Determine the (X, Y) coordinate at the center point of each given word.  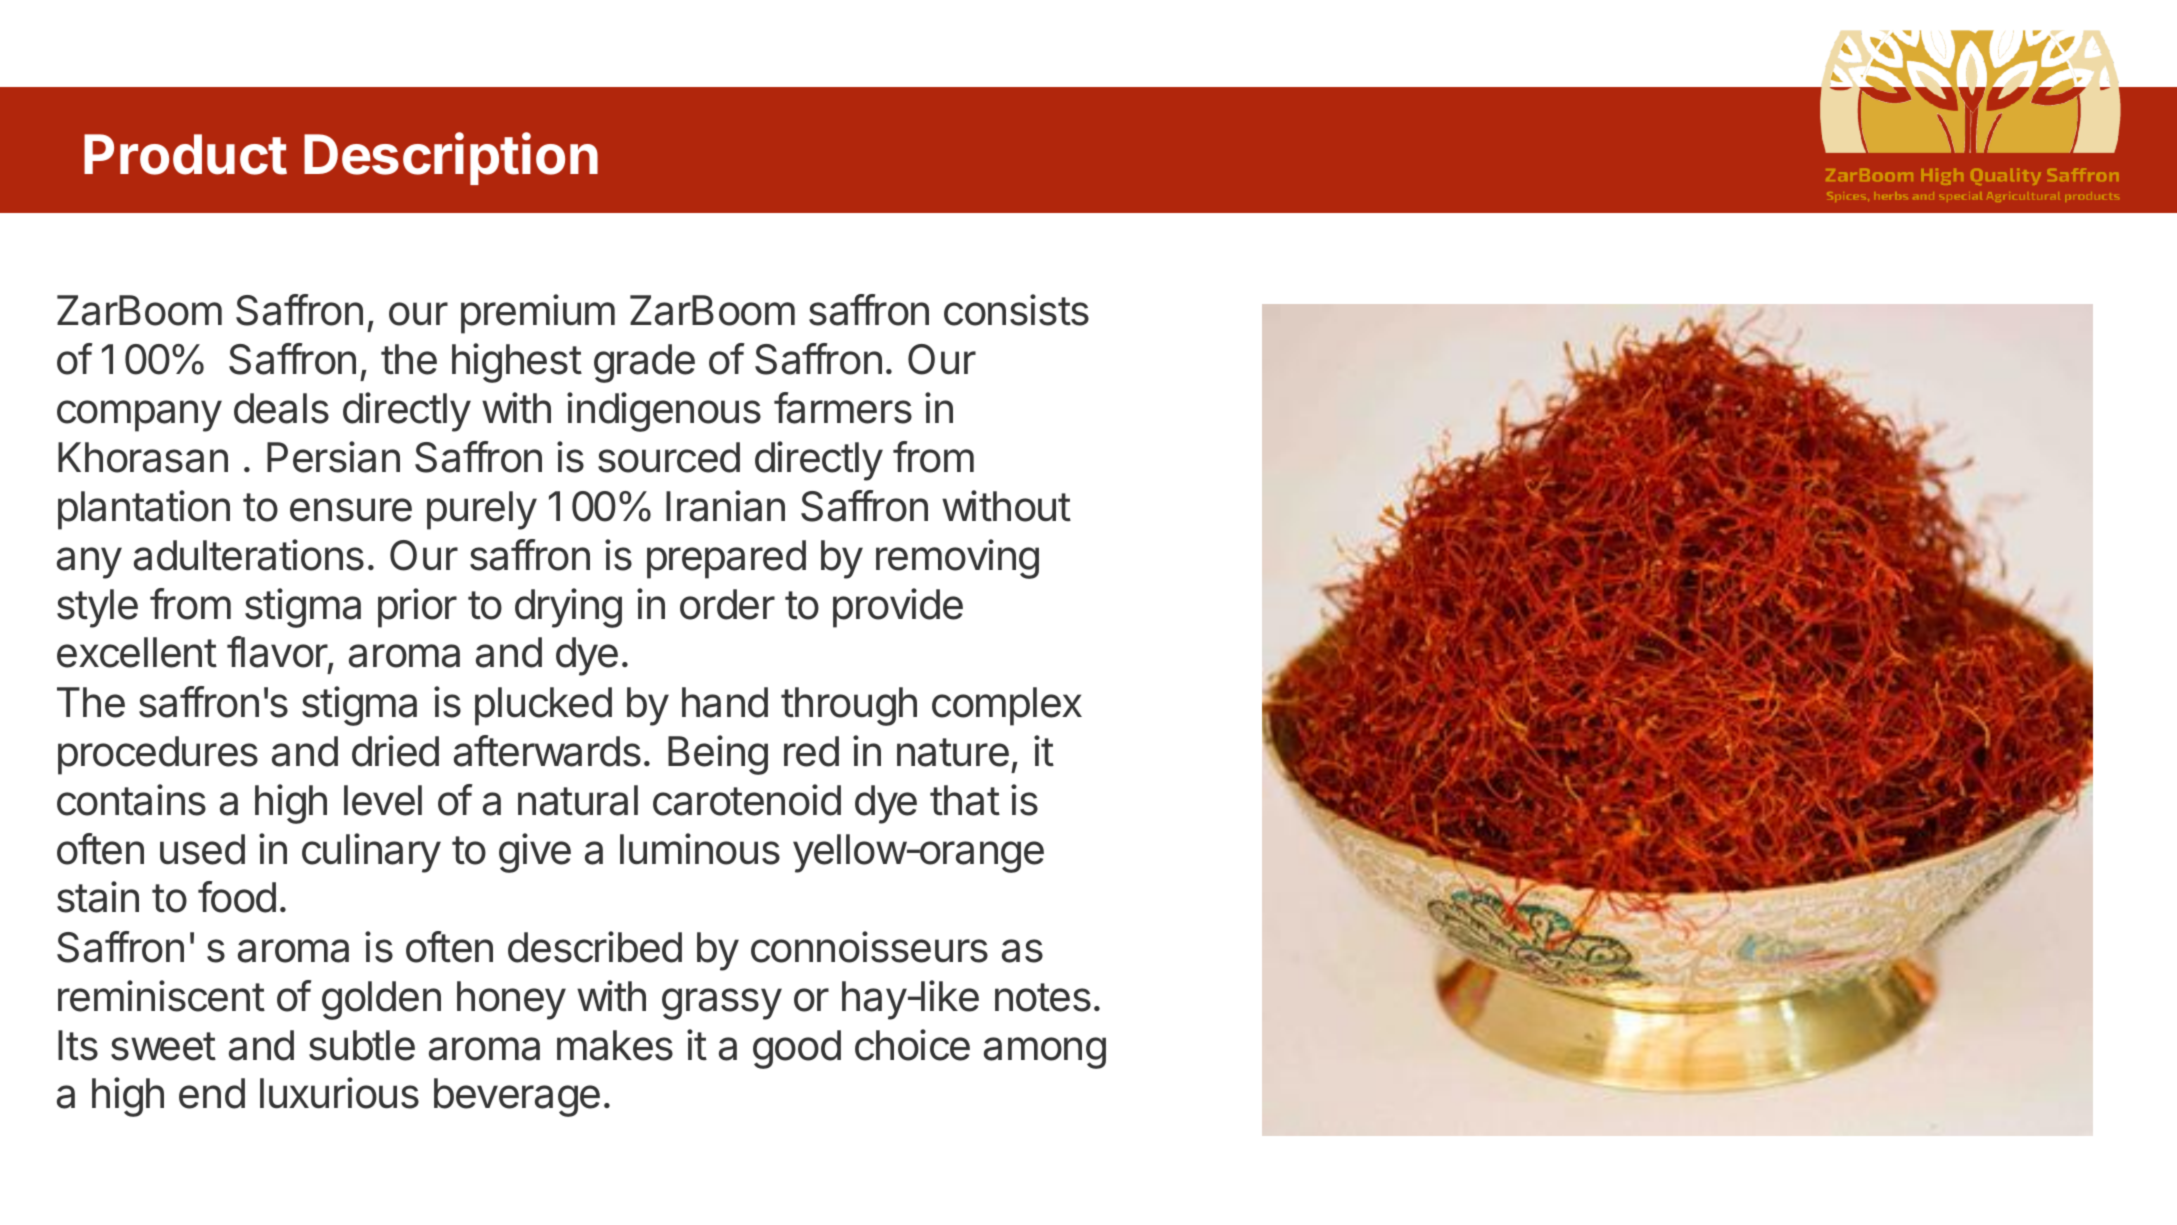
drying (568, 608)
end (212, 1093)
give (535, 853)
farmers (843, 408)
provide (898, 608)
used (202, 849)
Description (451, 158)
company (139, 416)
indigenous (664, 412)
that (965, 800)
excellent (137, 652)
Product (185, 154)
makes (615, 1045)
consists (1016, 310)
